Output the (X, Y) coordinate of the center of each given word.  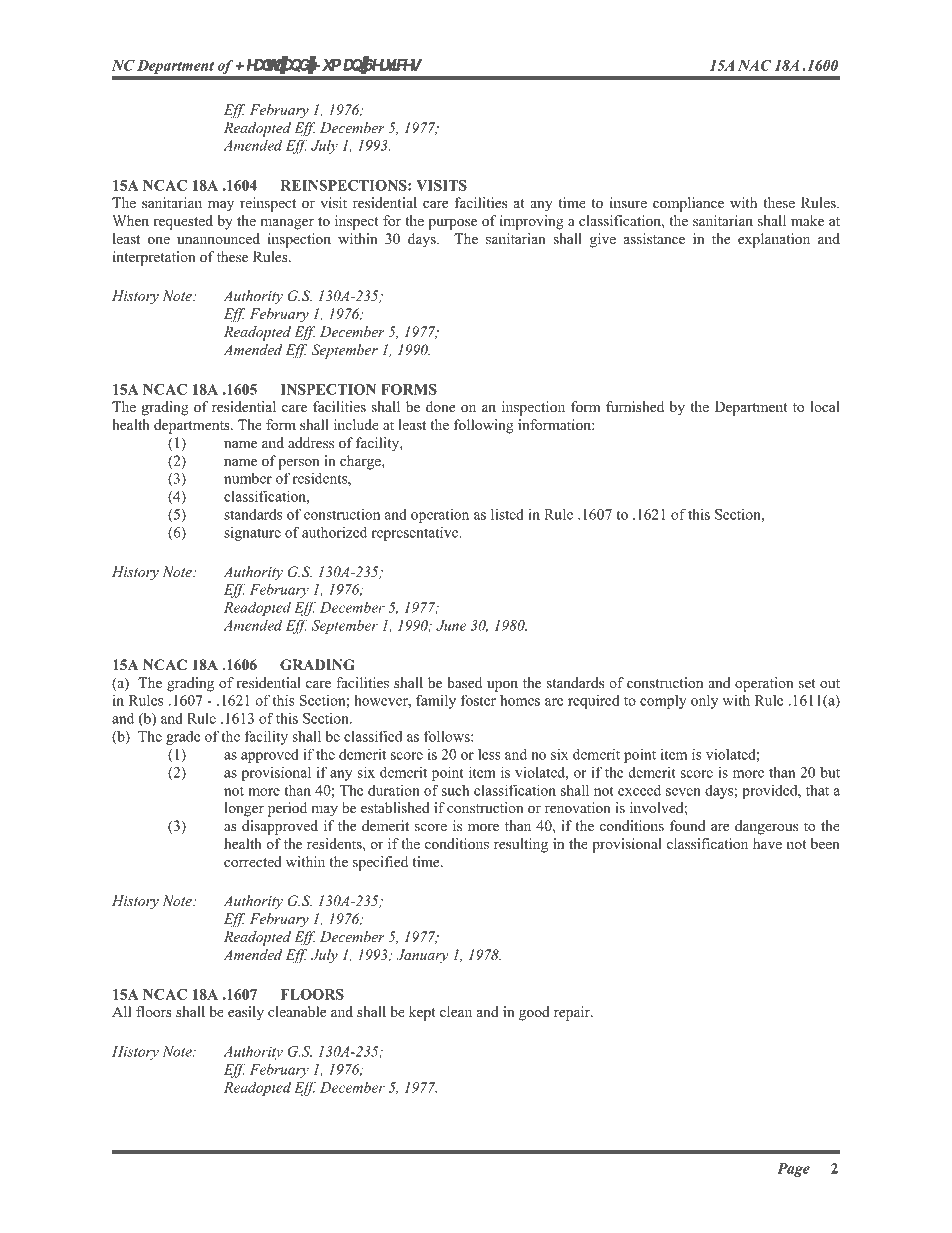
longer (244, 809)
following (484, 426)
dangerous (766, 827)
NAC (754, 65)
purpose (452, 224)
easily (246, 1013)
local (825, 406)
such (455, 790)
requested (183, 222)
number (248, 478)
